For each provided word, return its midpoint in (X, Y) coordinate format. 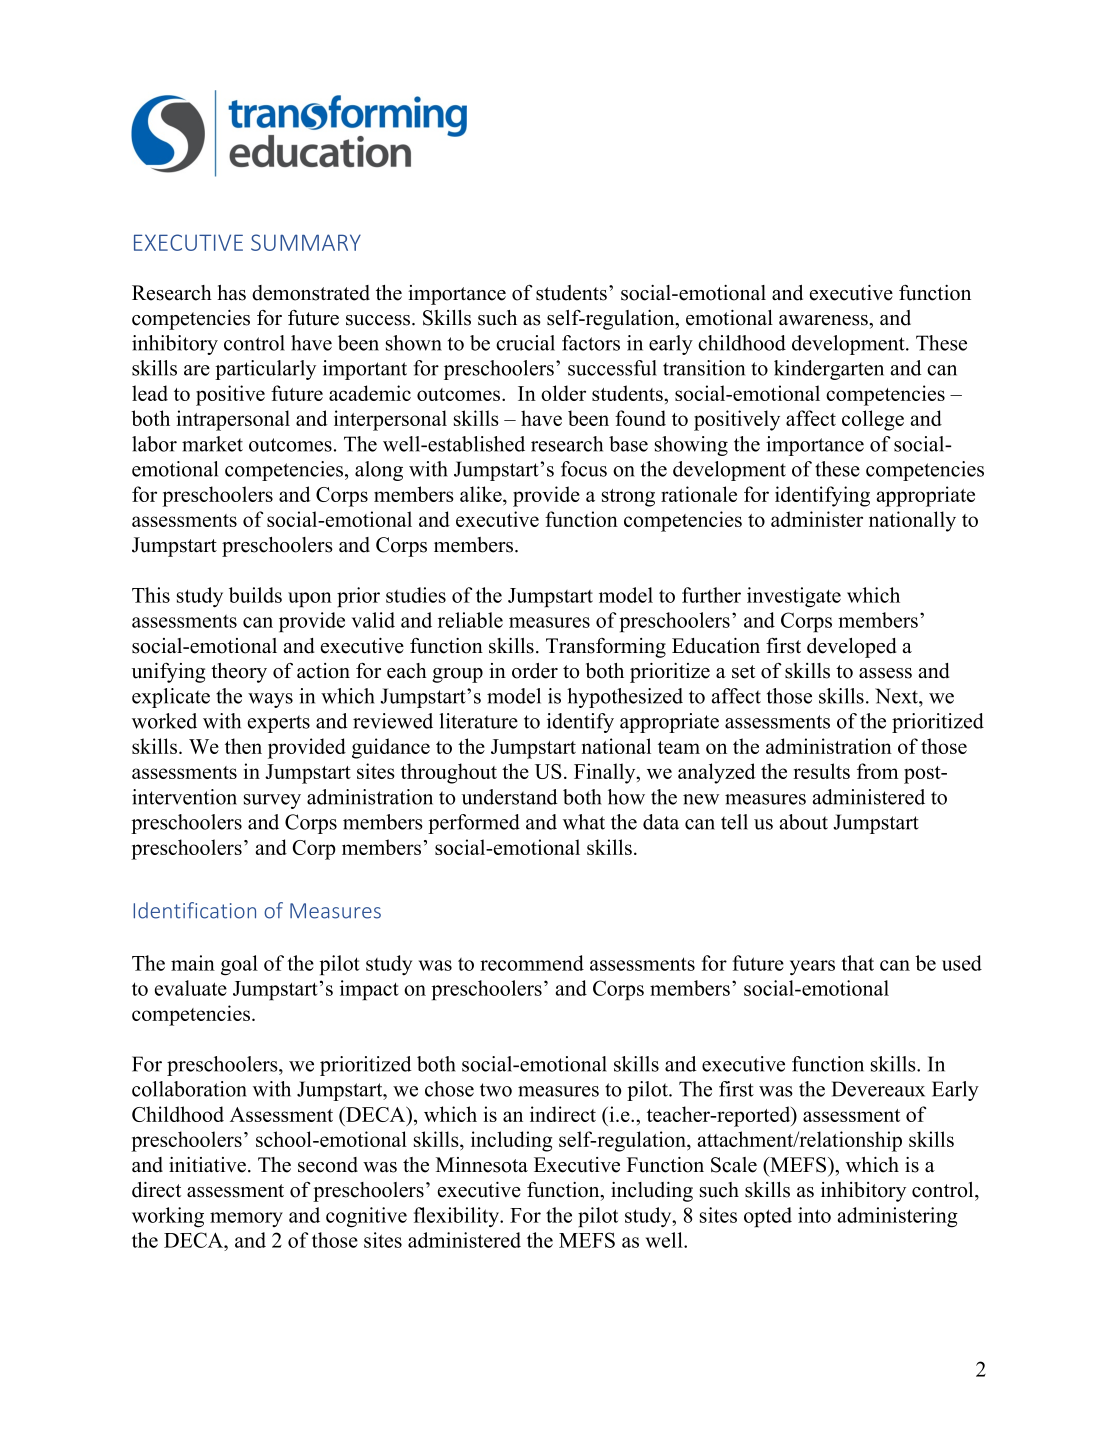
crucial (525, 343)
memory (246, 1219)
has (232, 293)
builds (255, 595)
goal (239, 965)
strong (628, 498)
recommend (532, 963)
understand (510, 797)
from (877, 771)
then (243, 746)
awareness (824, 320)
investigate (794, 597)
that (857, 963)
